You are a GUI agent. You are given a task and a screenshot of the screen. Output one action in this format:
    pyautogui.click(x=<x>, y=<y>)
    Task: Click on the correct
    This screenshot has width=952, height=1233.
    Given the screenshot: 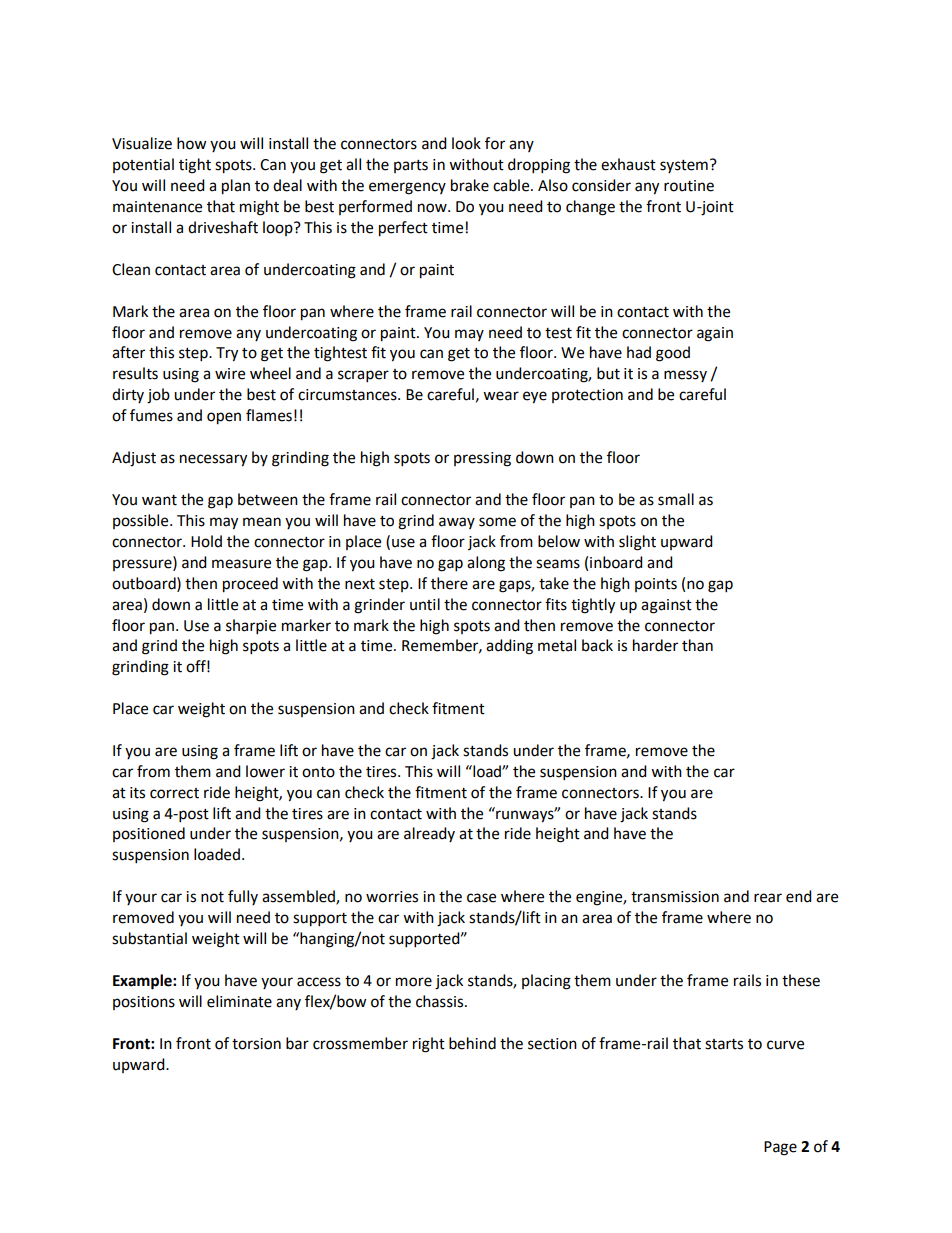 What is the action you would take?
    pyautogui.click(x=174, y=793)
